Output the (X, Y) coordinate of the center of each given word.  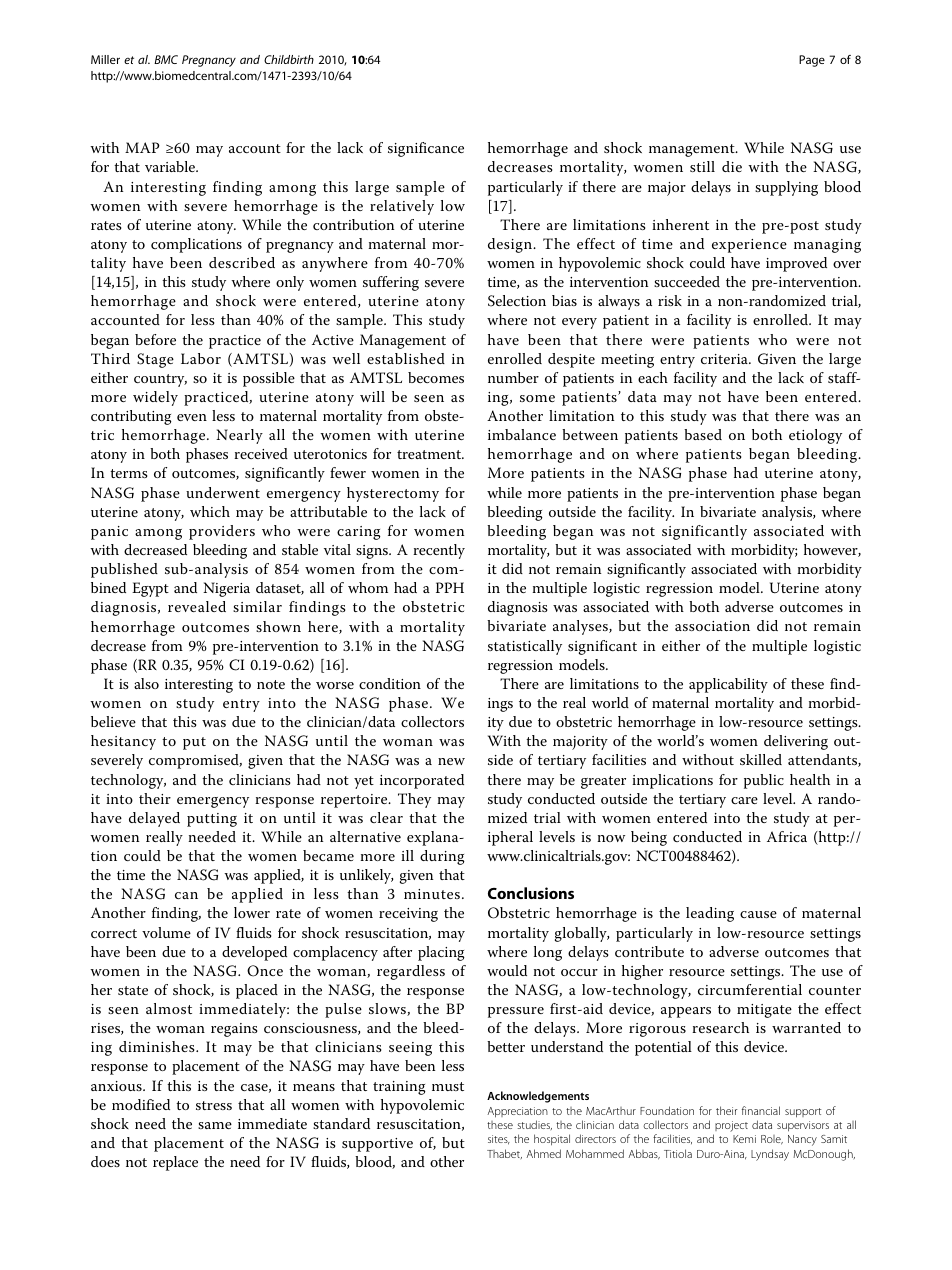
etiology (815, 436)
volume (166, 932)
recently (439, 551)
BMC (166, 59)
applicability (728, 685)
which (210, 511)
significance (426, 149)
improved (796, 264)
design (511, 245)
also (146, 683)
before (155, 339)
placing (441, 953)
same (215, 1125)
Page (812, 61)
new (451, 761)
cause (758, 914)
